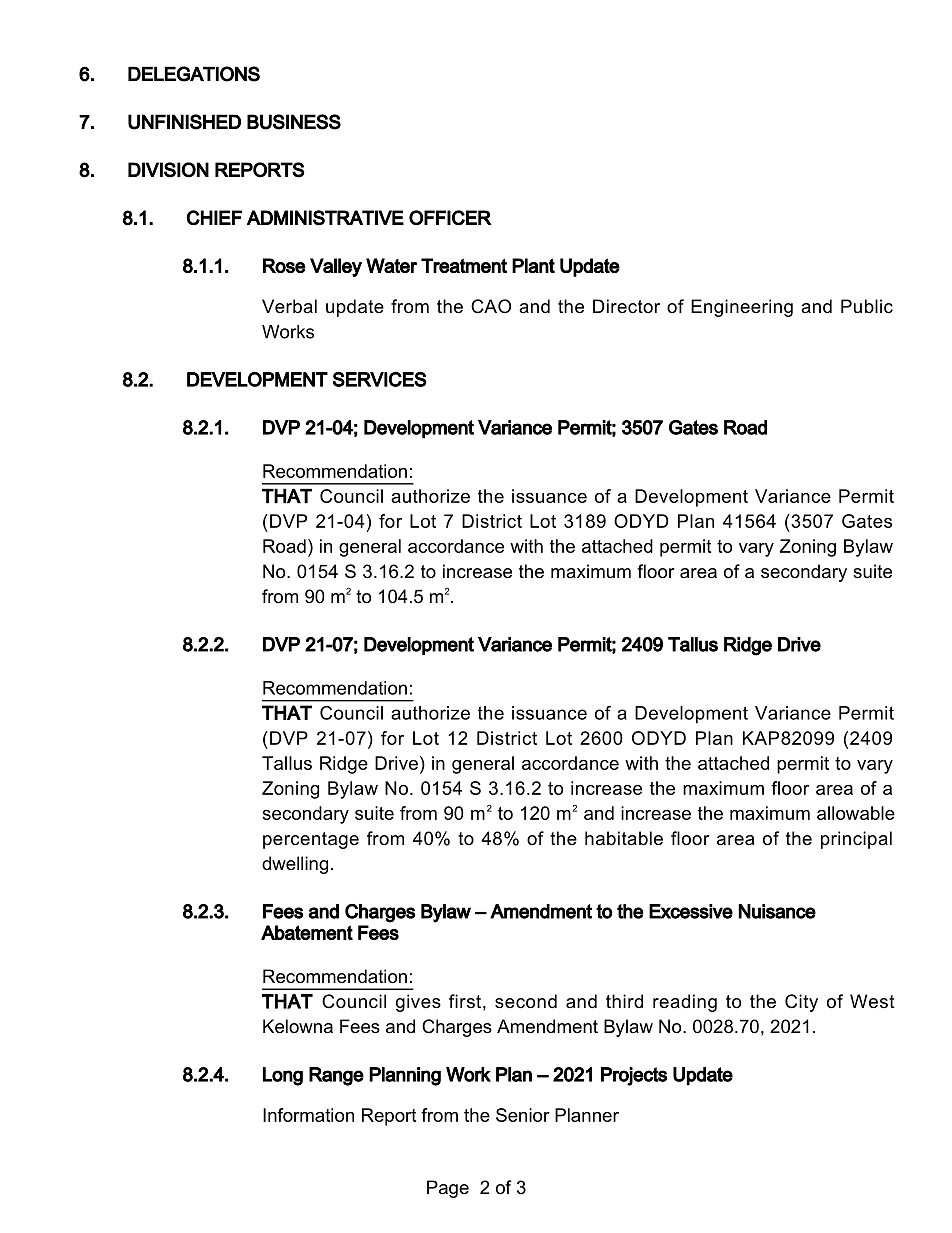 This image has width=952, height=1233. Describe the element at coordinates (742, 308) in the image. I see `Engineering` at that location.
